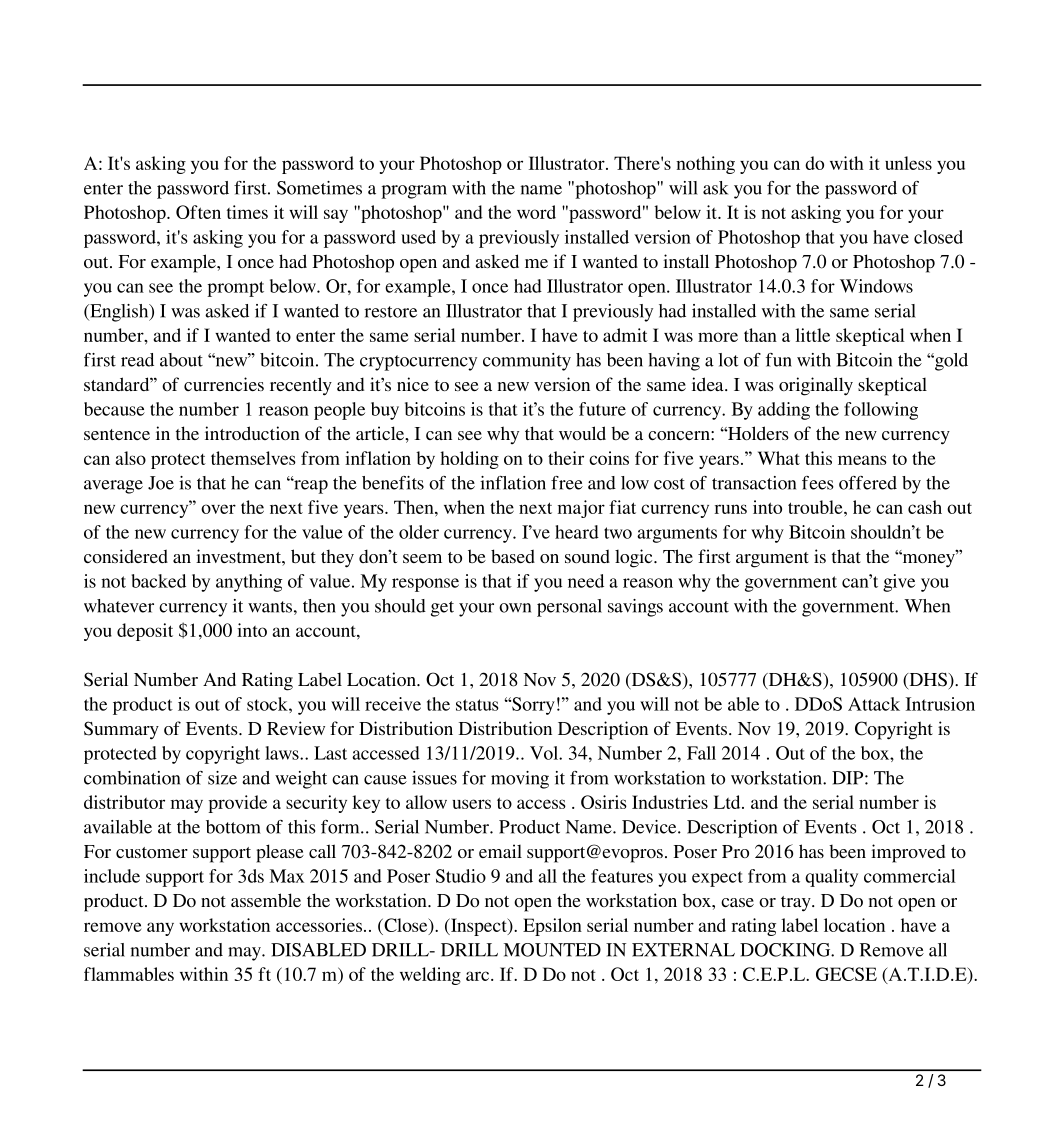 The width and height of the screenshot is (1064, 1126). I want to click on Often, so click(198, 212).
